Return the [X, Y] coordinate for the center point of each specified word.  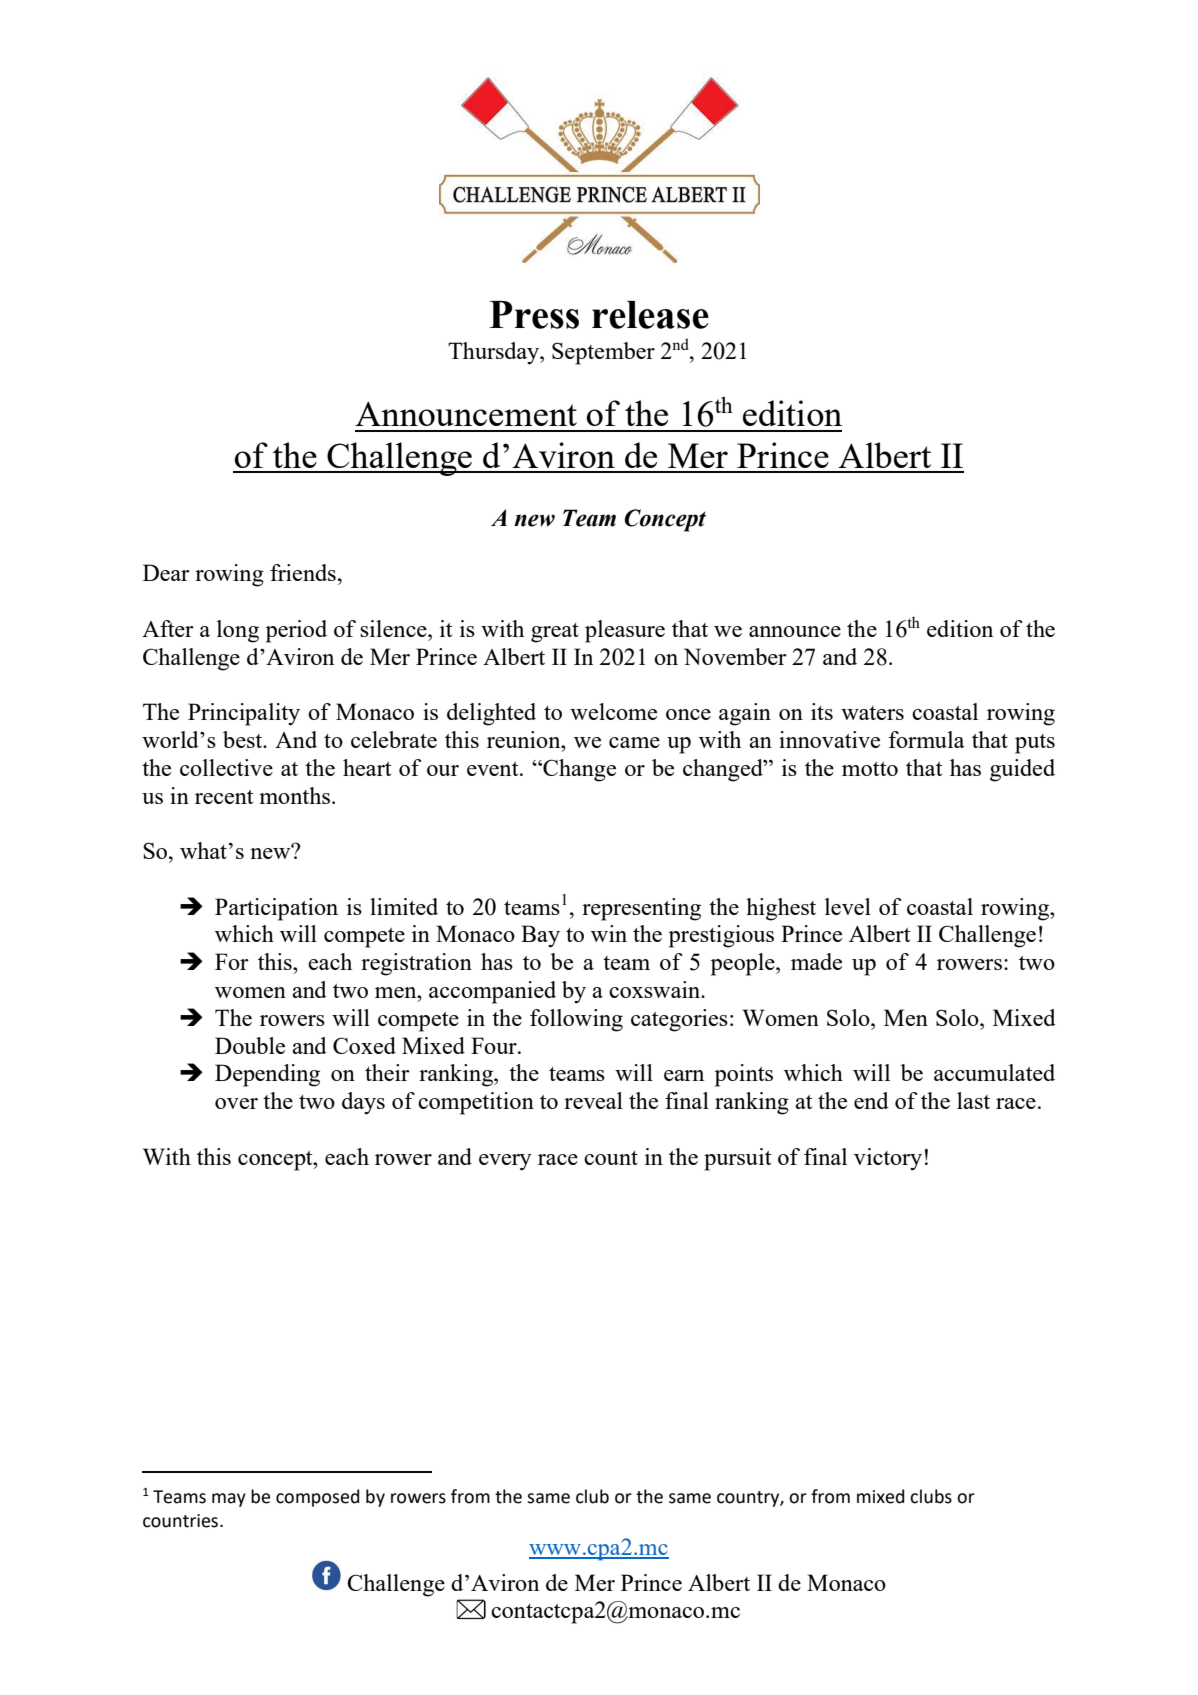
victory [888, 1159]
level [848, 906]
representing [641, 909]
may [229, 1500]
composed [317, 1498]
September [603, 353]
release [650, 315]
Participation [276, 909]
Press [534, 315]
